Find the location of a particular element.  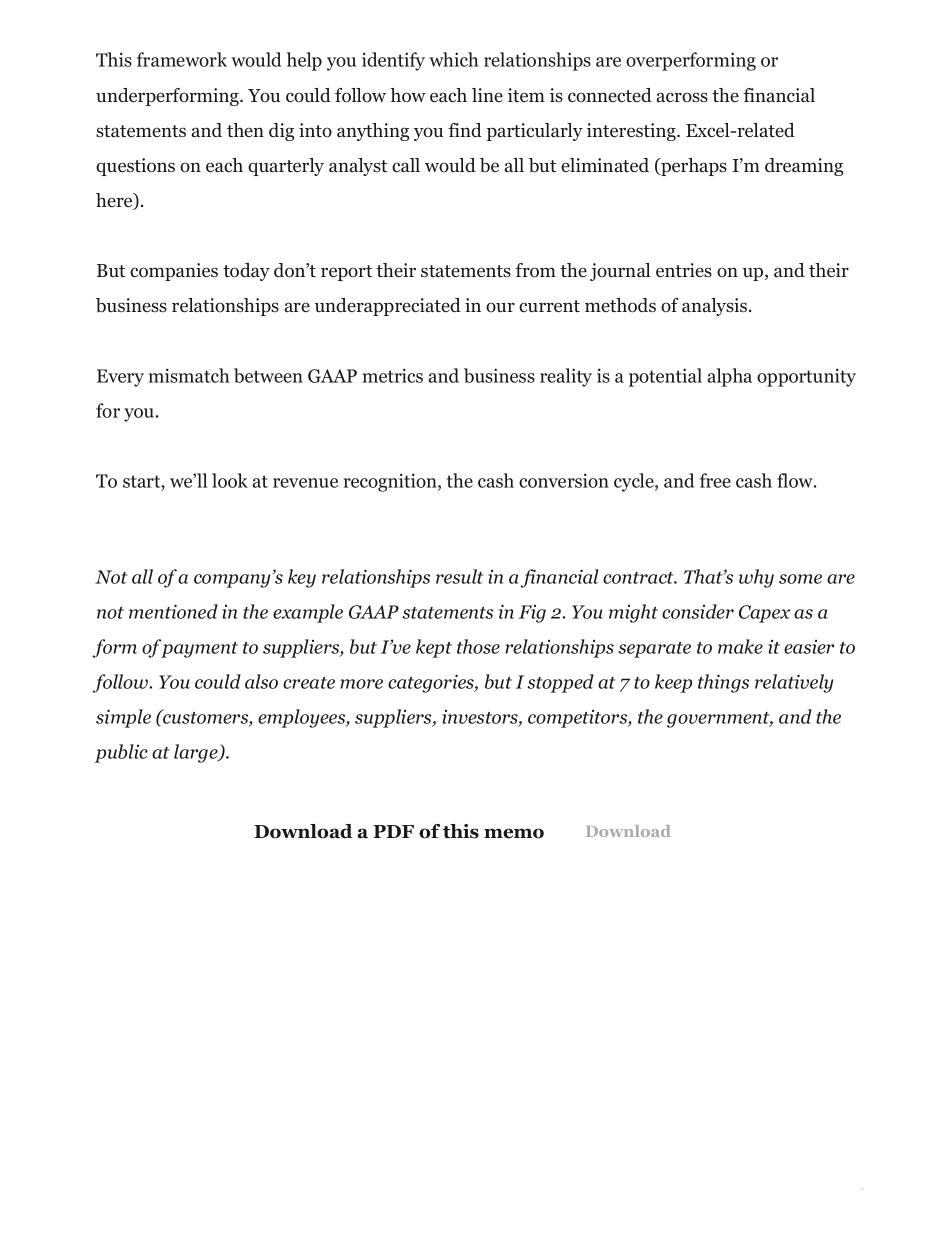

competitors is located at coordinates (578, 719).
